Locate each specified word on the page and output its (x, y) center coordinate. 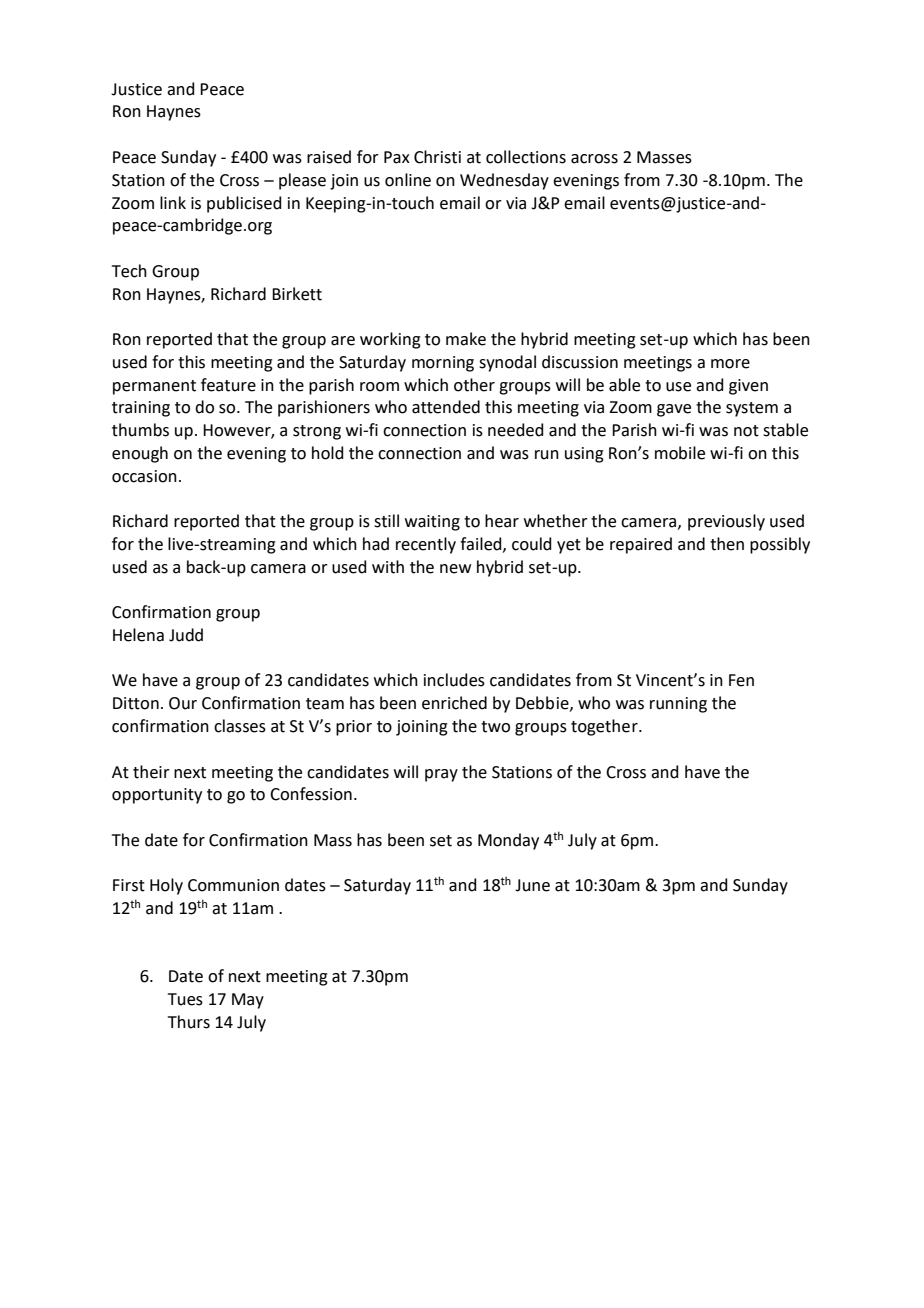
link (173, 202)
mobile (680, 453)
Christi (437, 157)
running (678, 705)
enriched (454, 703)
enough (140, 454)
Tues (185, 999)
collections (526, 157)
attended (446, 407)
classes (240, 726)
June (532, 885)
